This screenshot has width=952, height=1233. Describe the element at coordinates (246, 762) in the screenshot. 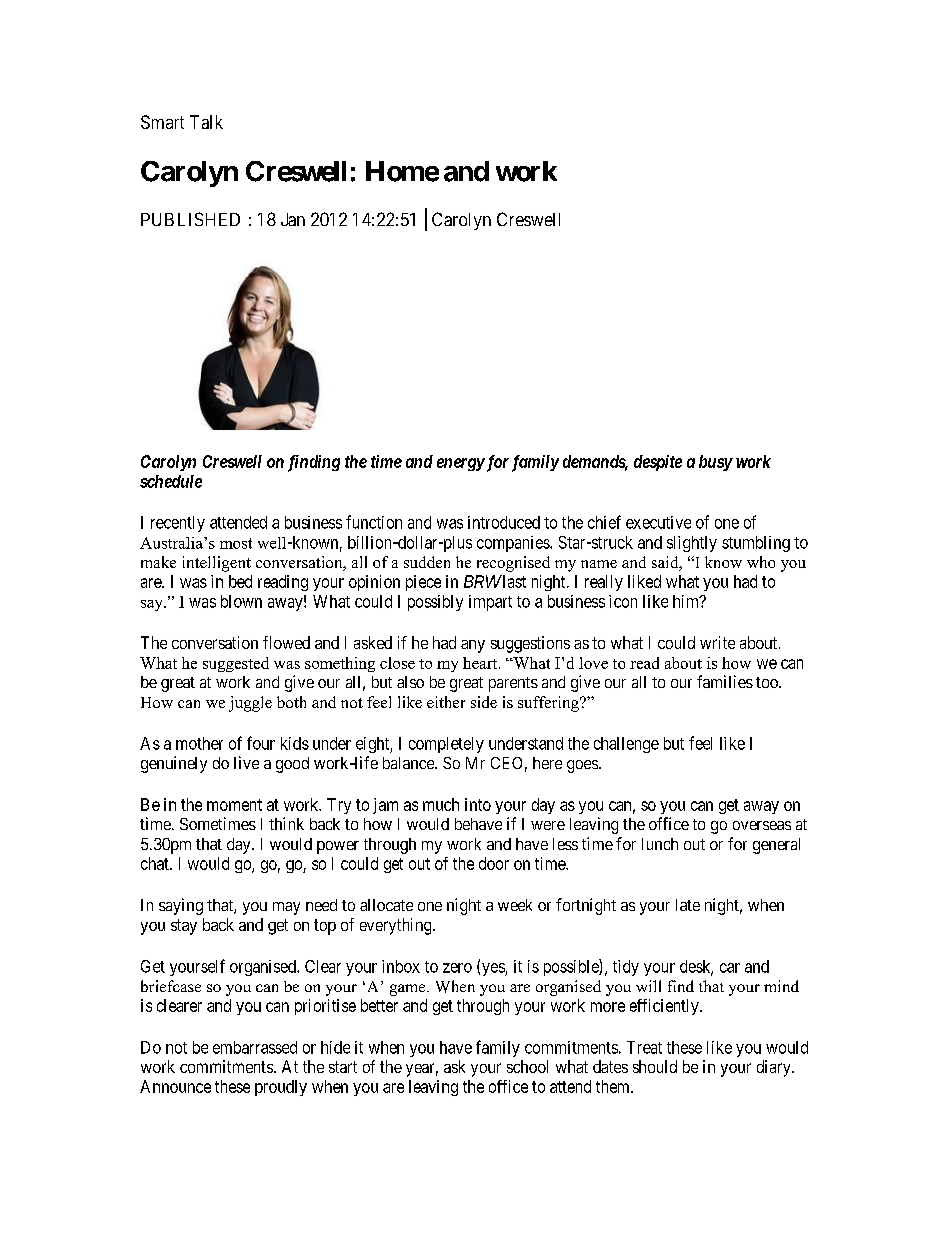

I see `live` at that location.
